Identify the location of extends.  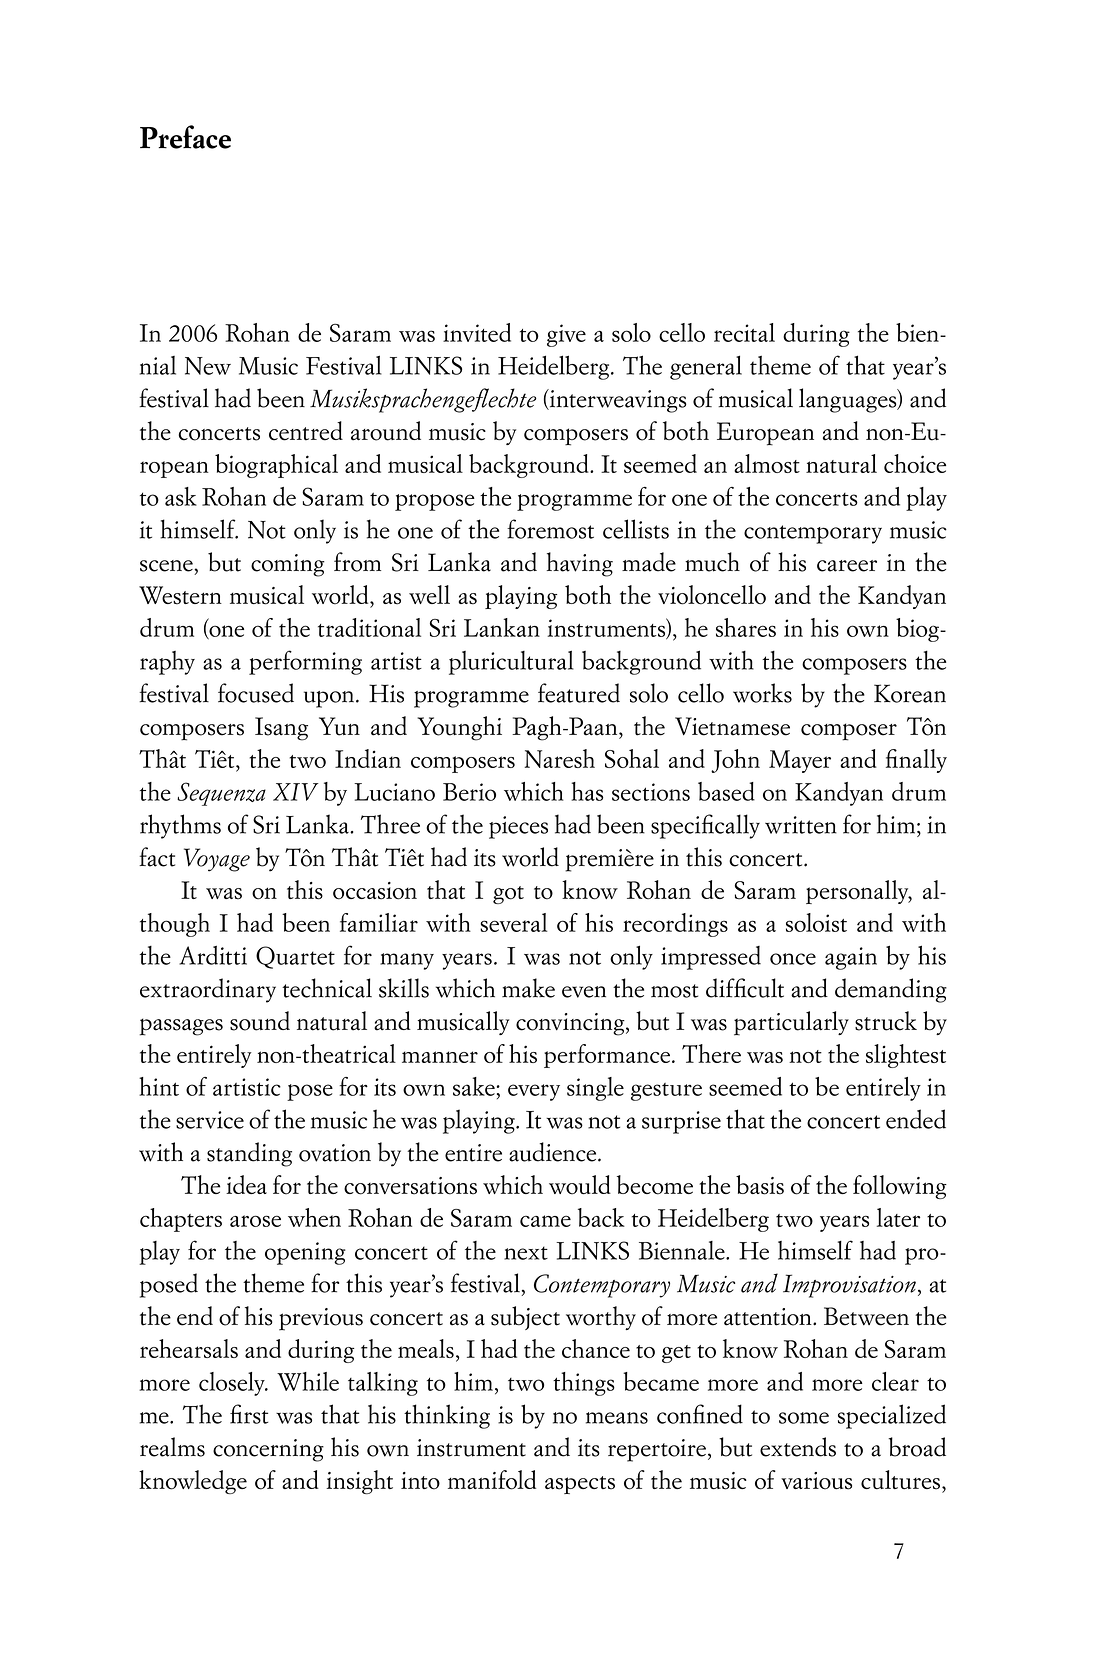
(798, 1447).
